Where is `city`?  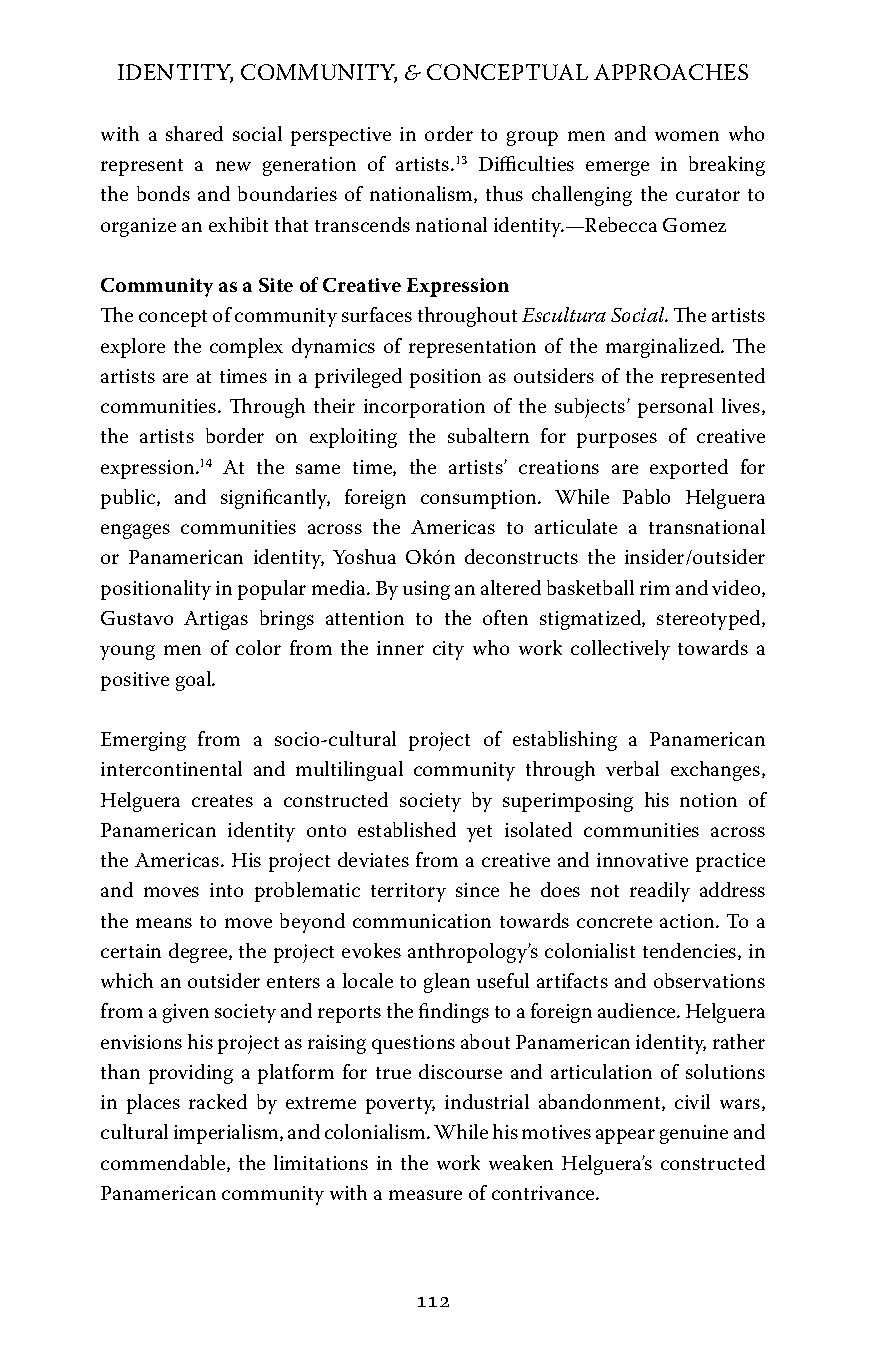
city is located at coordinates (448, 650).
